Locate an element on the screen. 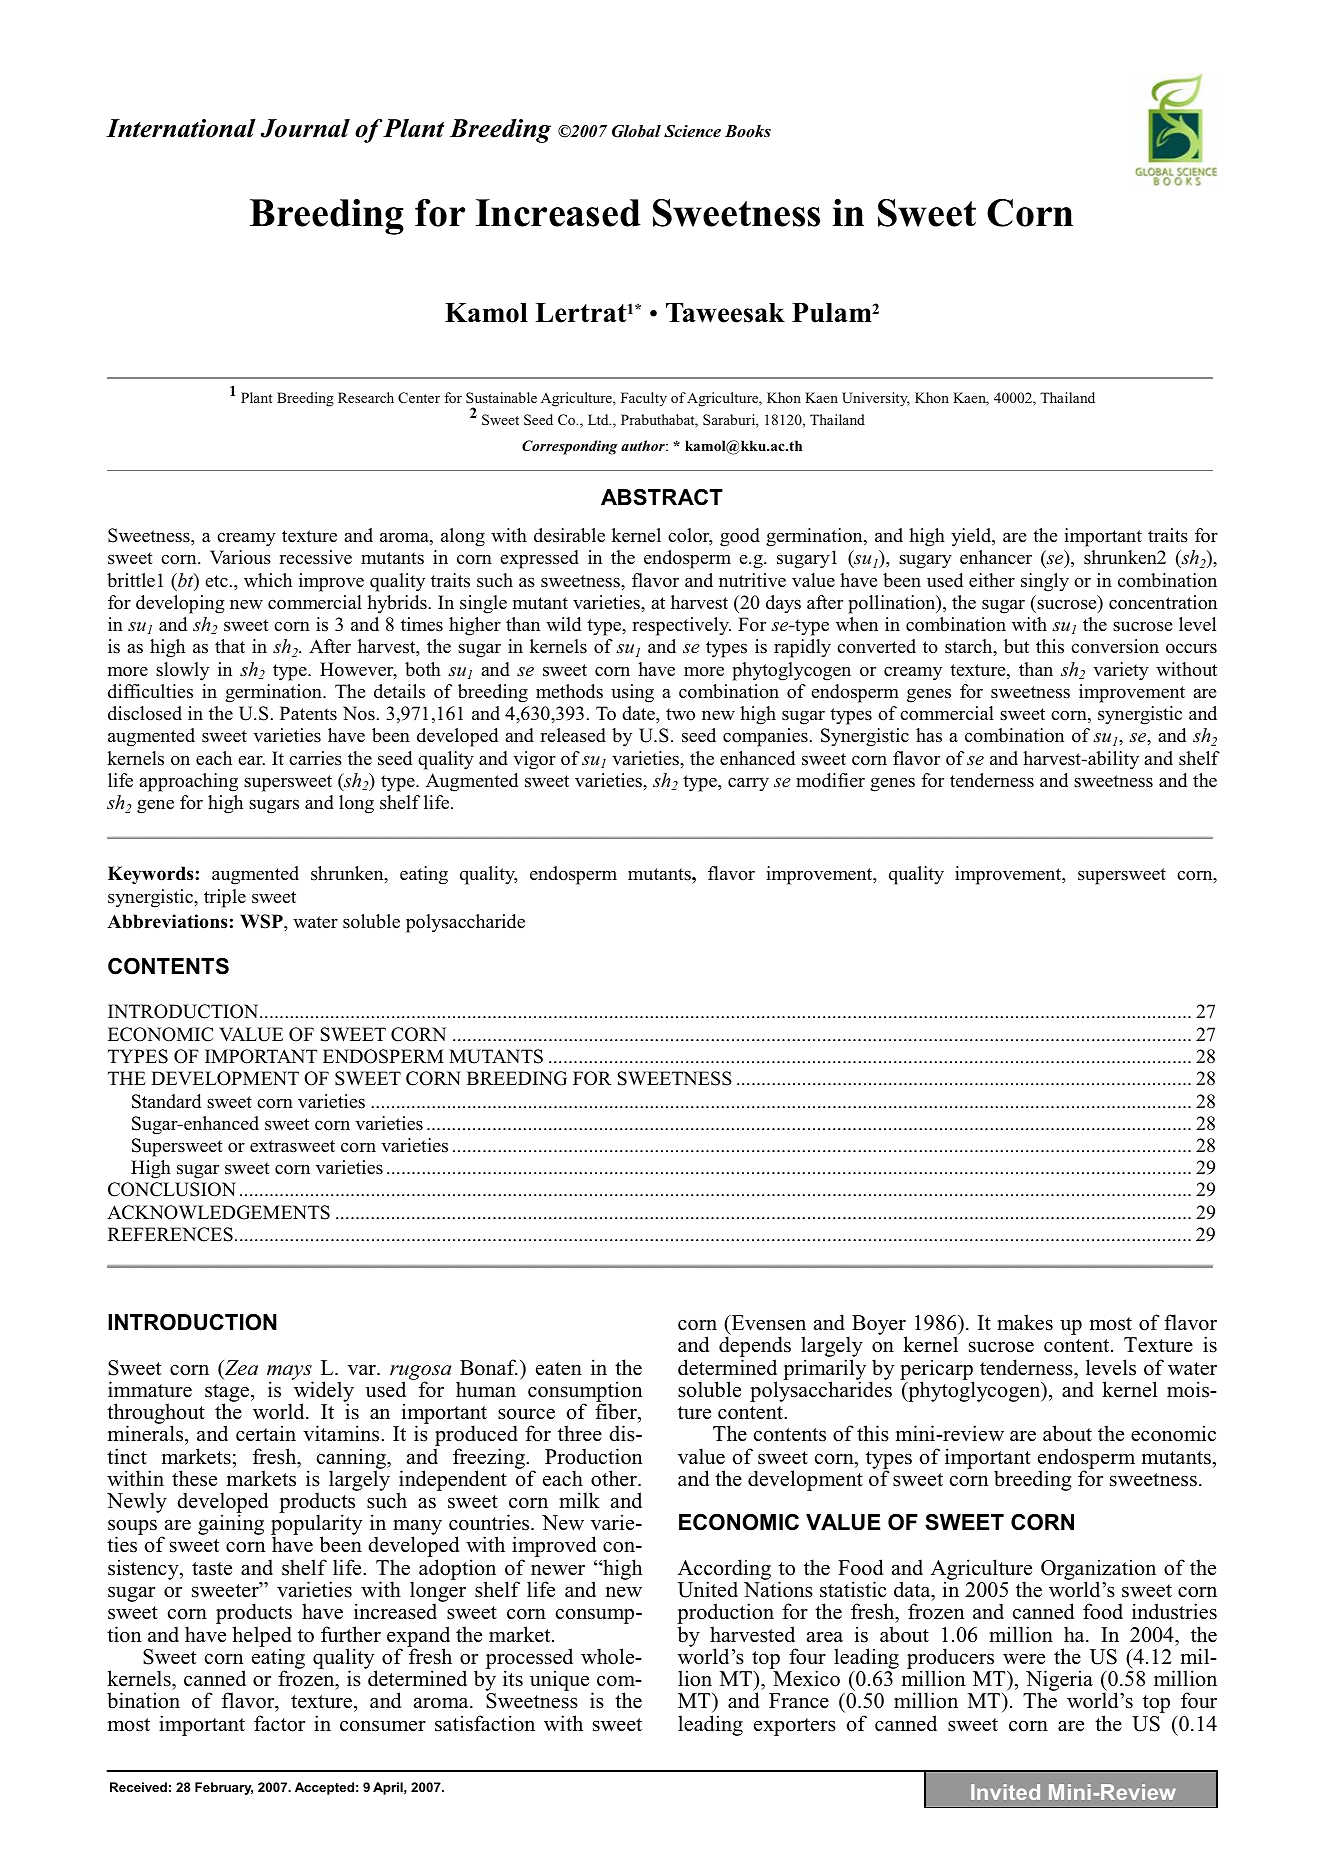 The image size is (1325, 1875). has is located at coordinates (929, 735).
